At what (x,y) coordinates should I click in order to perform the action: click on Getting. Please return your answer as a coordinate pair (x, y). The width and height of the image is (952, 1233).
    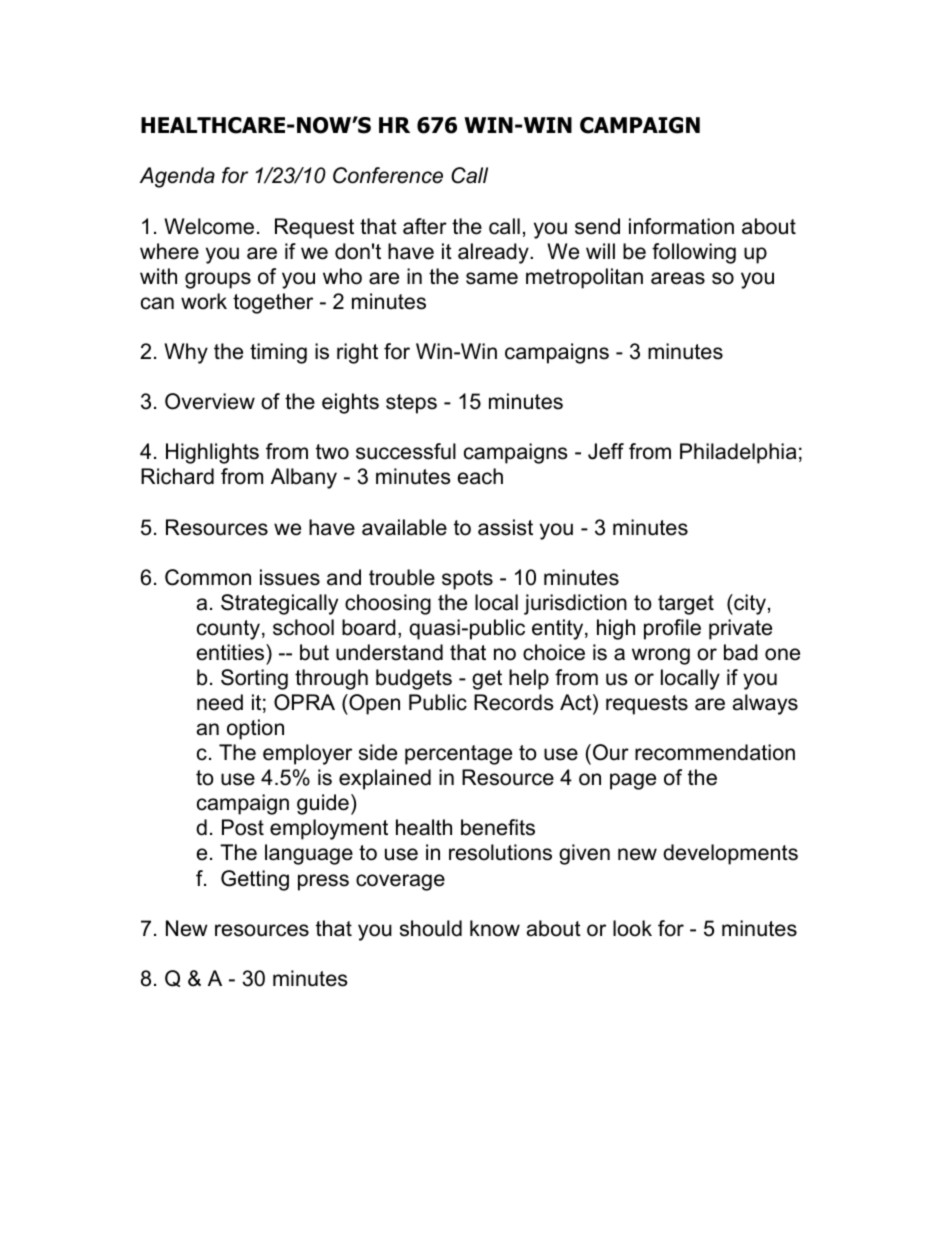
    Looking at the image, I should click on (255, 880).
